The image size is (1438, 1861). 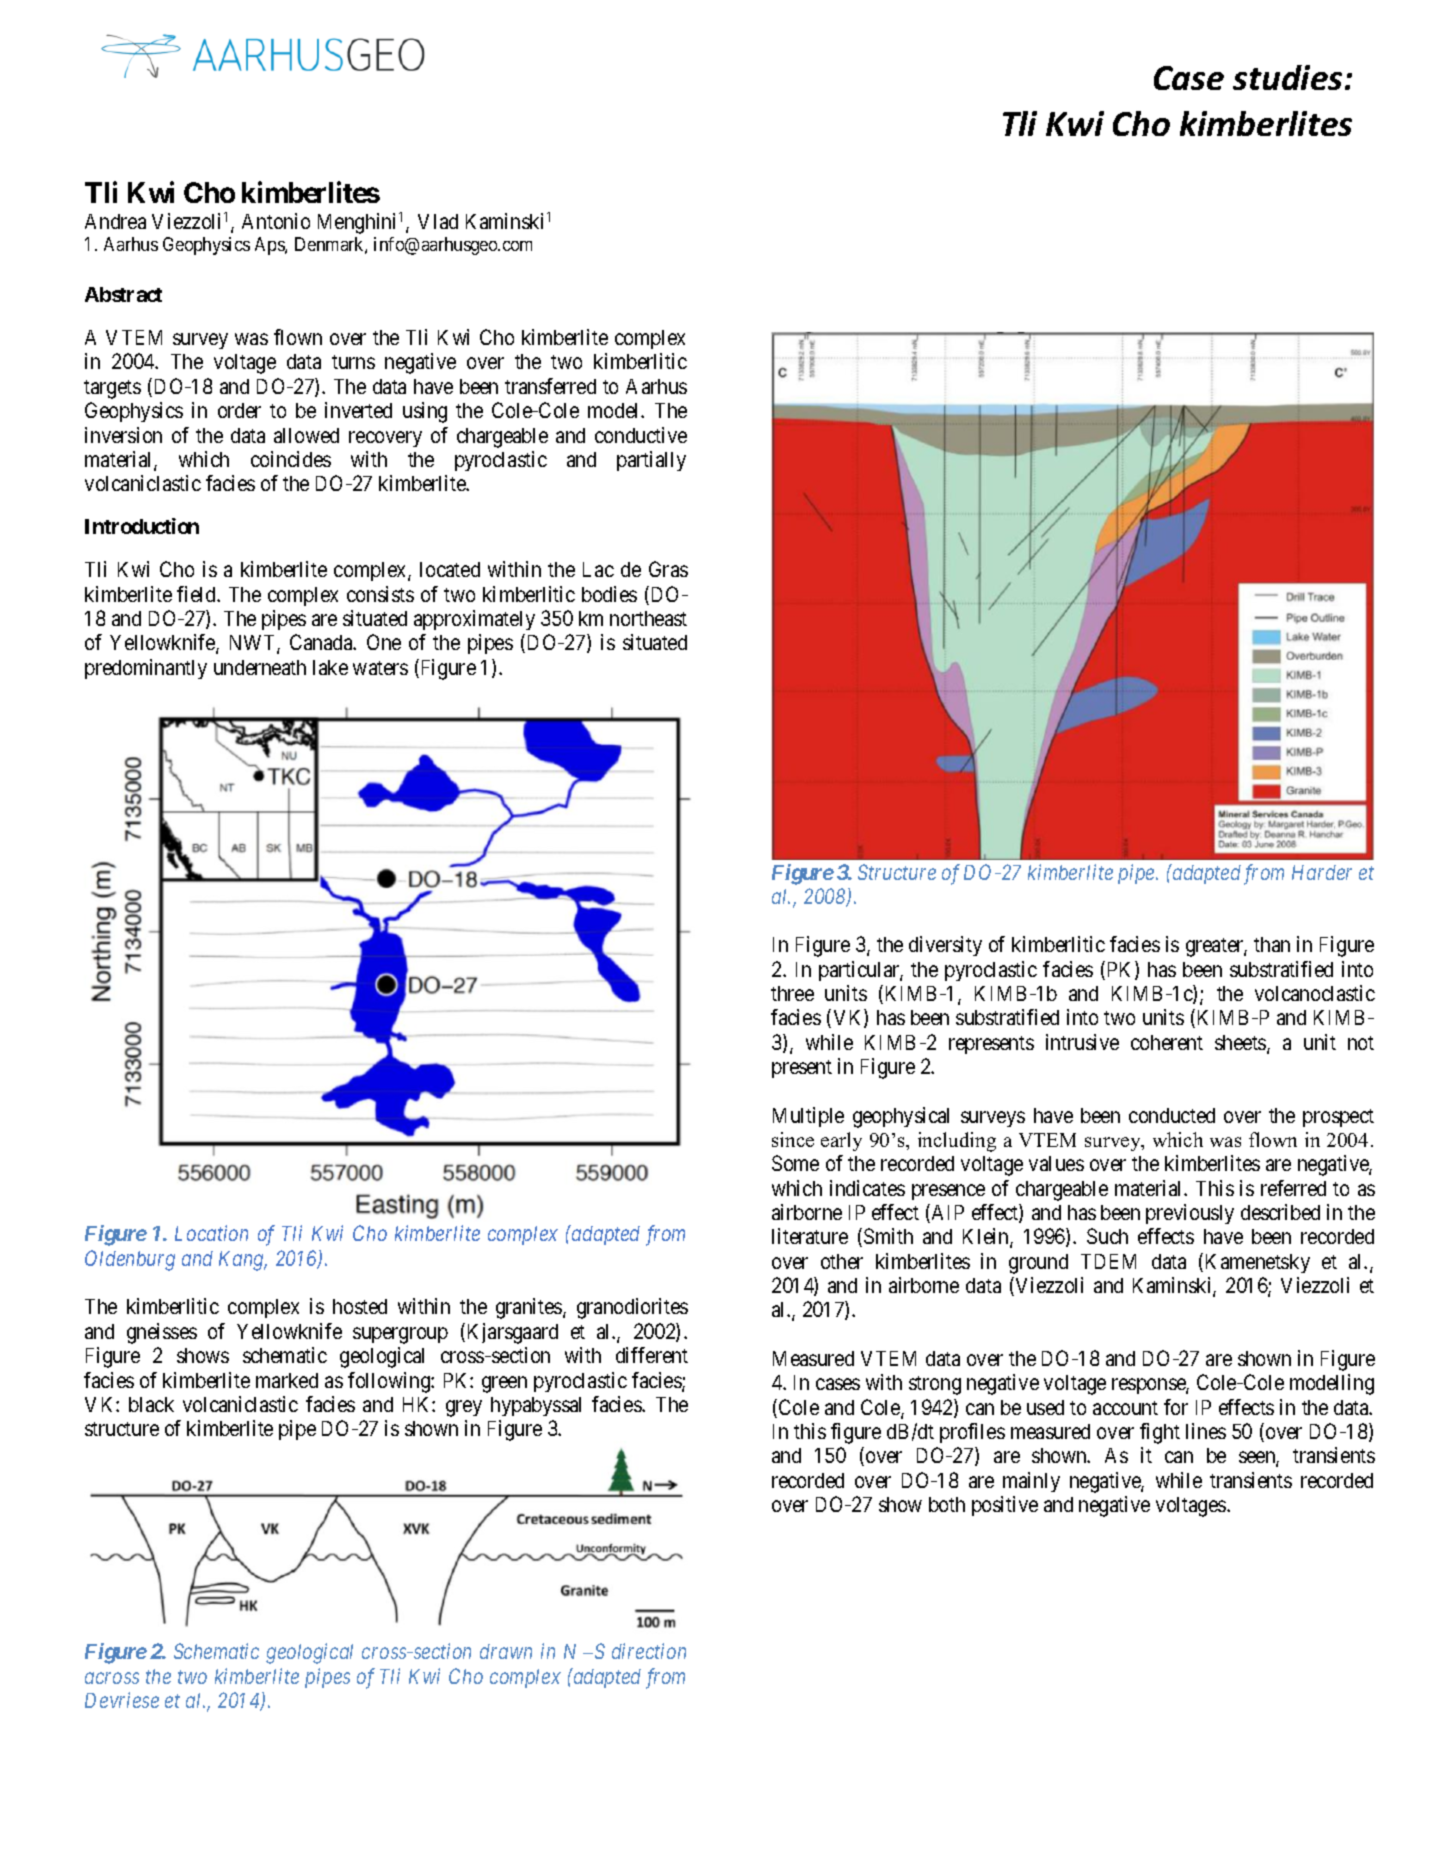 What do you see at coordinates (322, 642) in the screenshot?
I see `Canada` at bounding box center [322, 642].
